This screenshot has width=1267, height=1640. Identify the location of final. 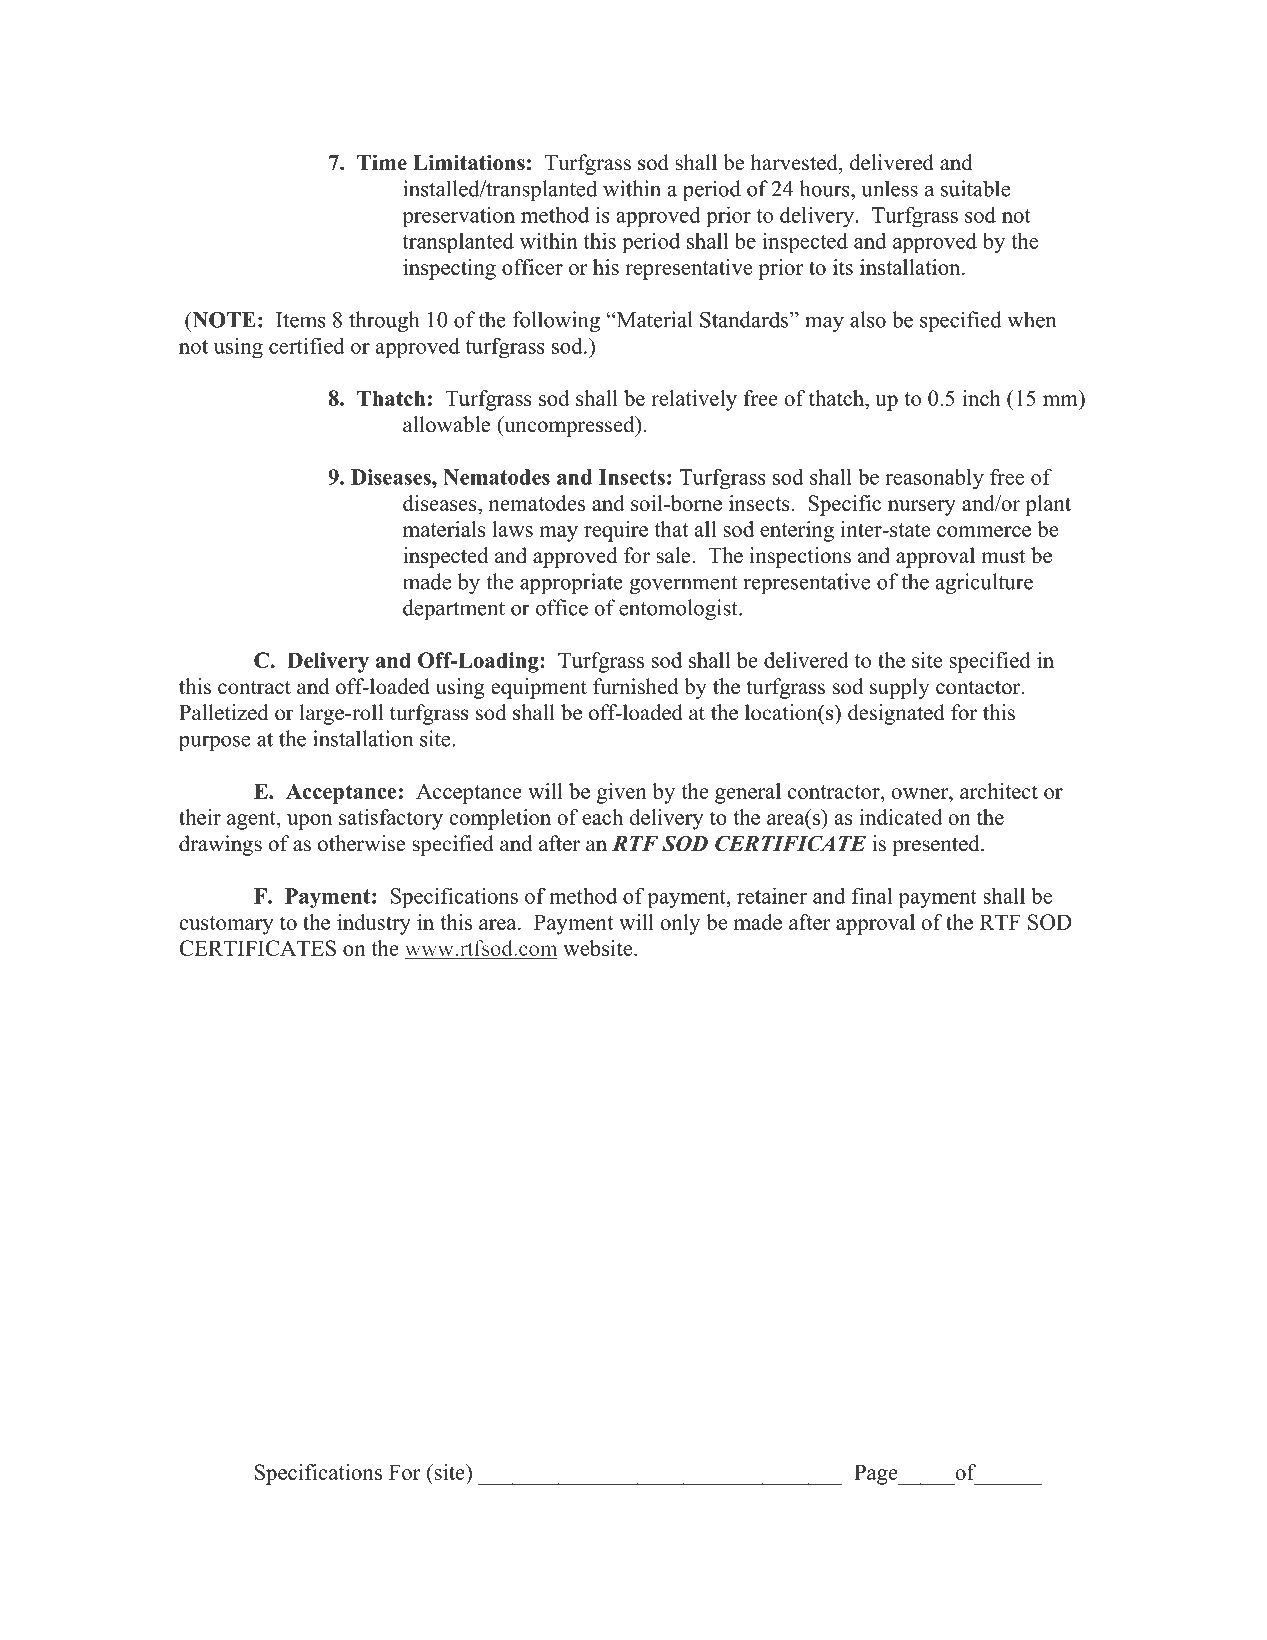
(872, 895).
